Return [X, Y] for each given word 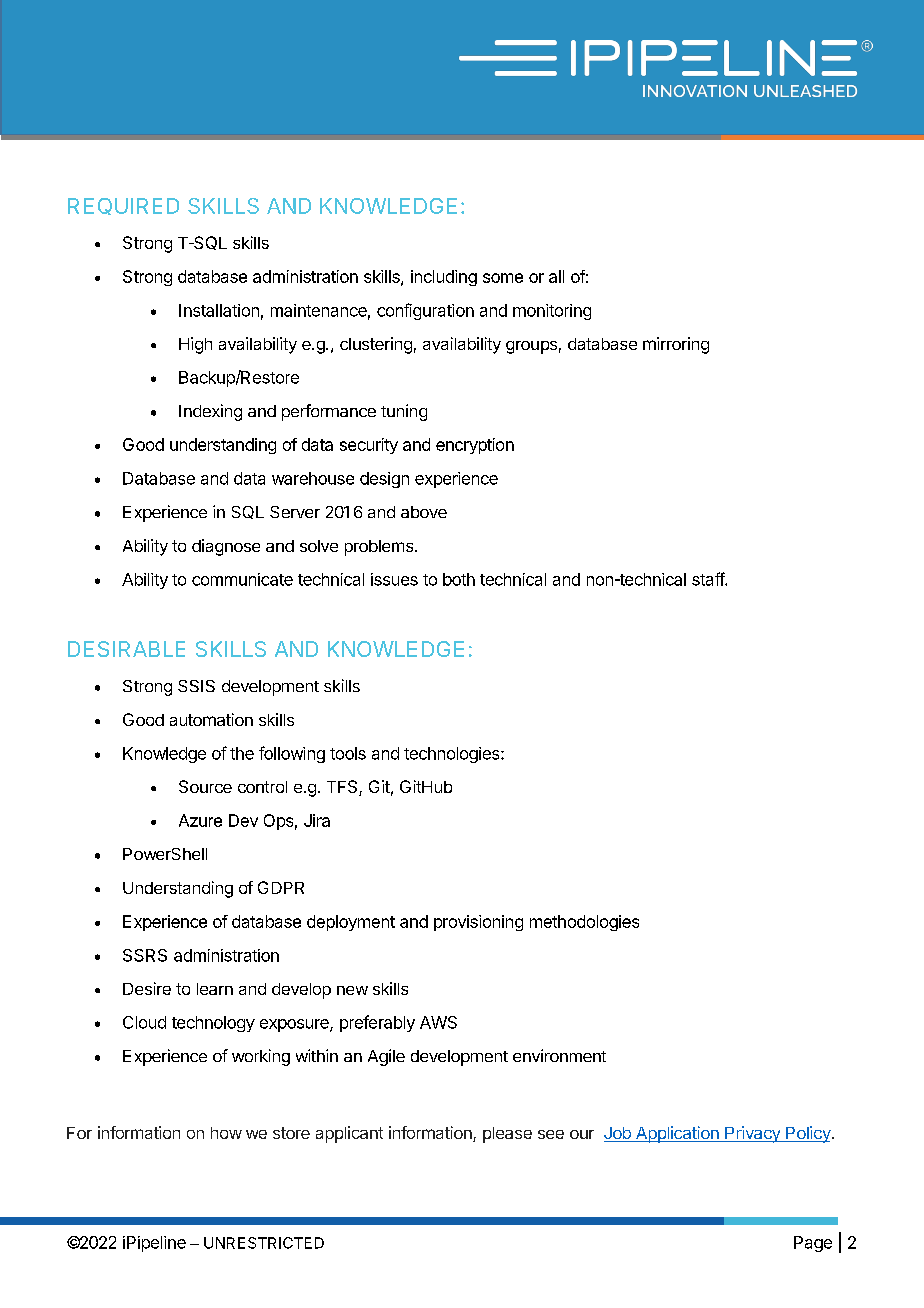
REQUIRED [123, 206]
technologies [453, 755]
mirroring [676, 345]
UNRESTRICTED [264, 1243]
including [444, 278]
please [507, 1135]
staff [709, 579]
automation [211, 719]
